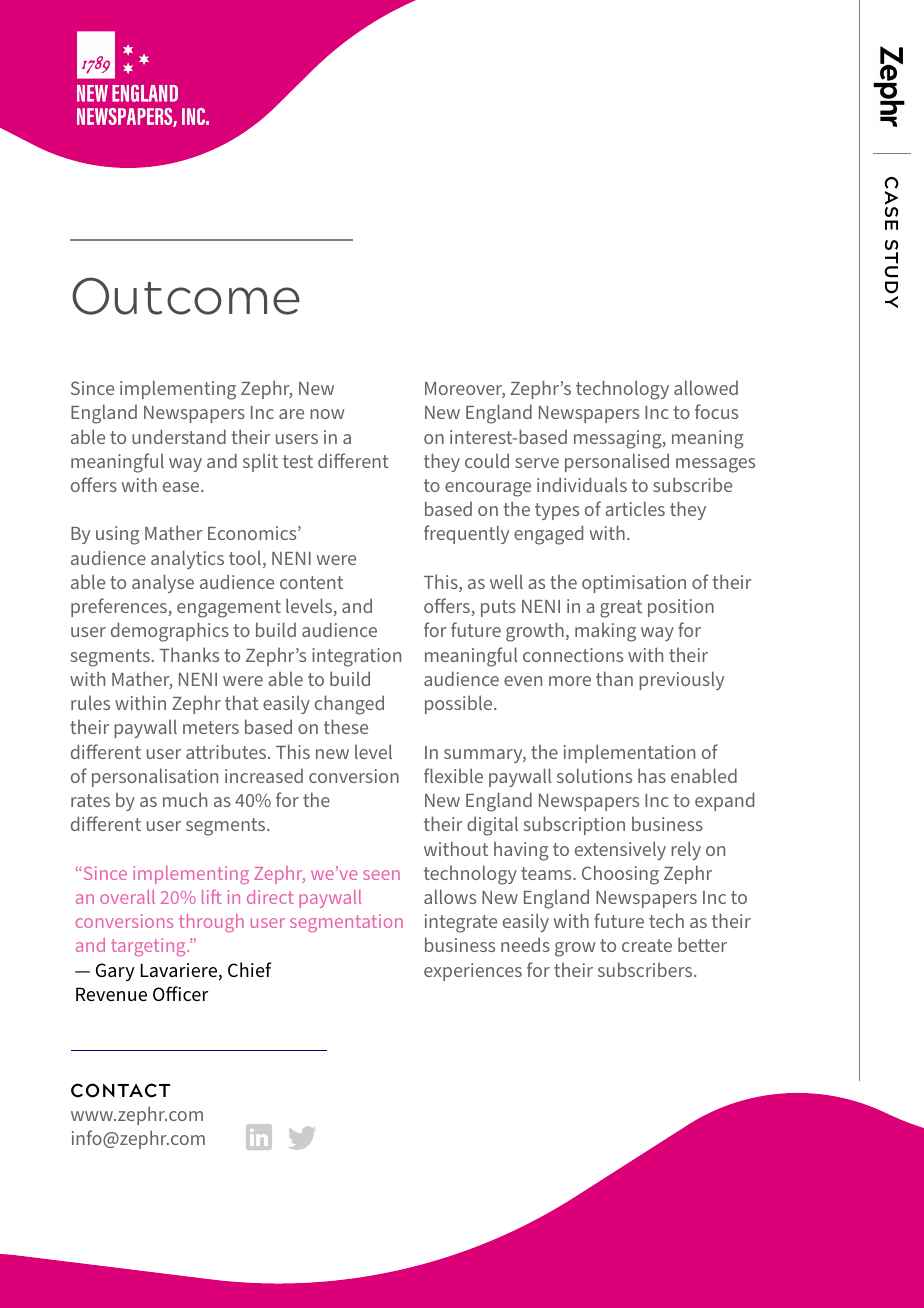 The image size is (924, 1308). Describe the element at coordinates (186, 296) in the document. I see `Outcome` at that location.
